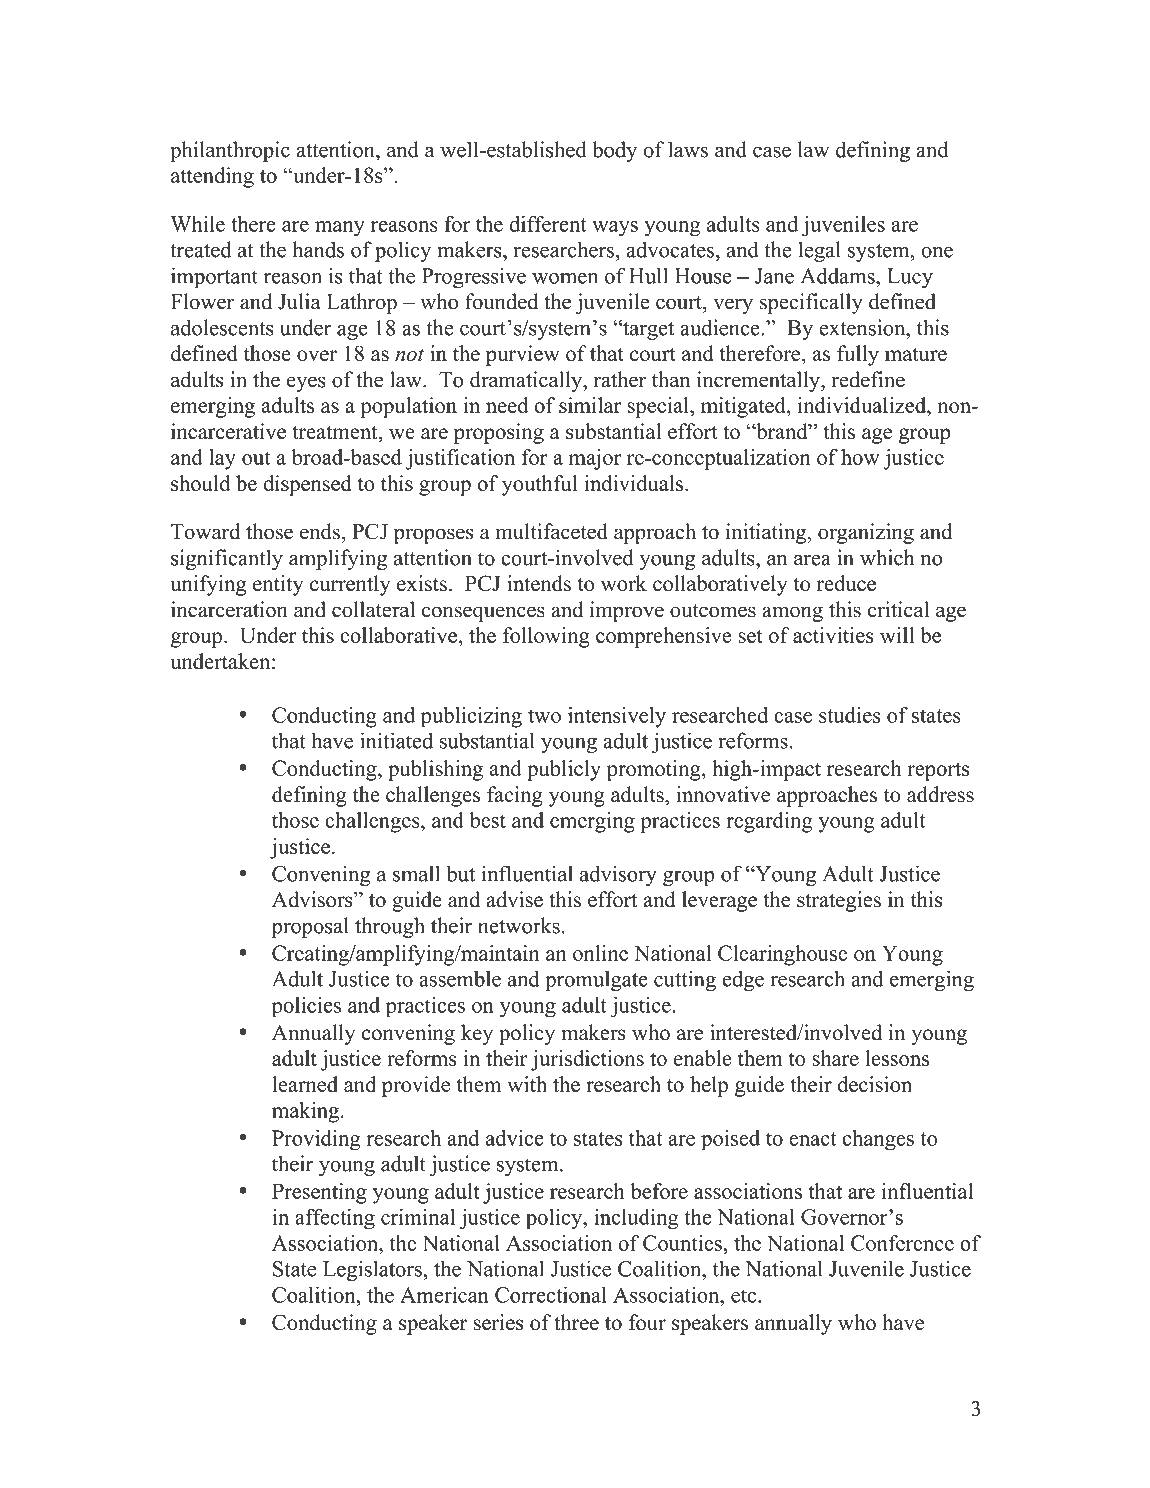 Image resolution: width=1150 pixels, height=1488 pixels. What do you see at coordinates (548, 224) in the image?
I see `different` at bounding box center [548, 224].
